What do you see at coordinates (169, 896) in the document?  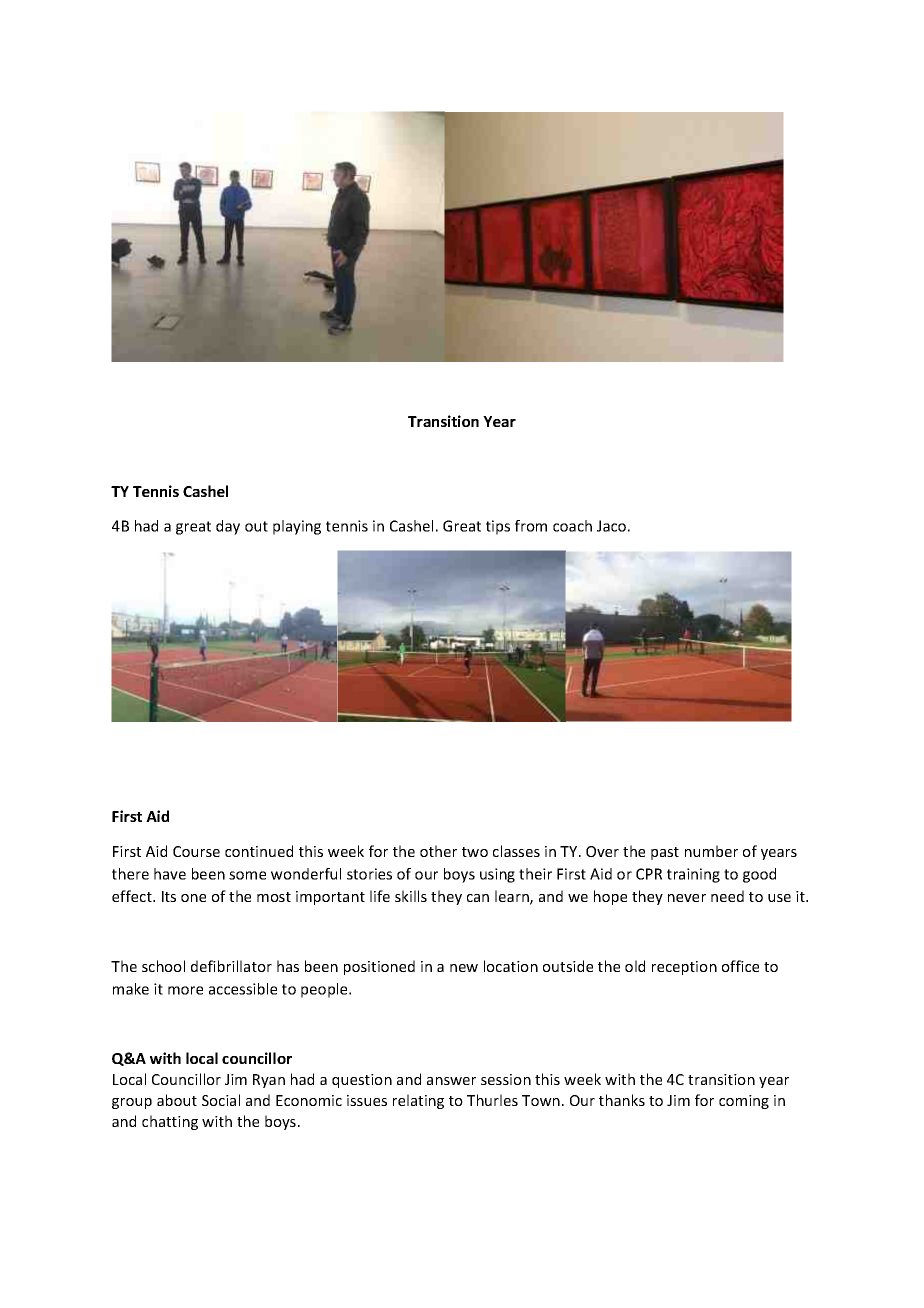 I see `Its` at bounding box center [169, 896].
